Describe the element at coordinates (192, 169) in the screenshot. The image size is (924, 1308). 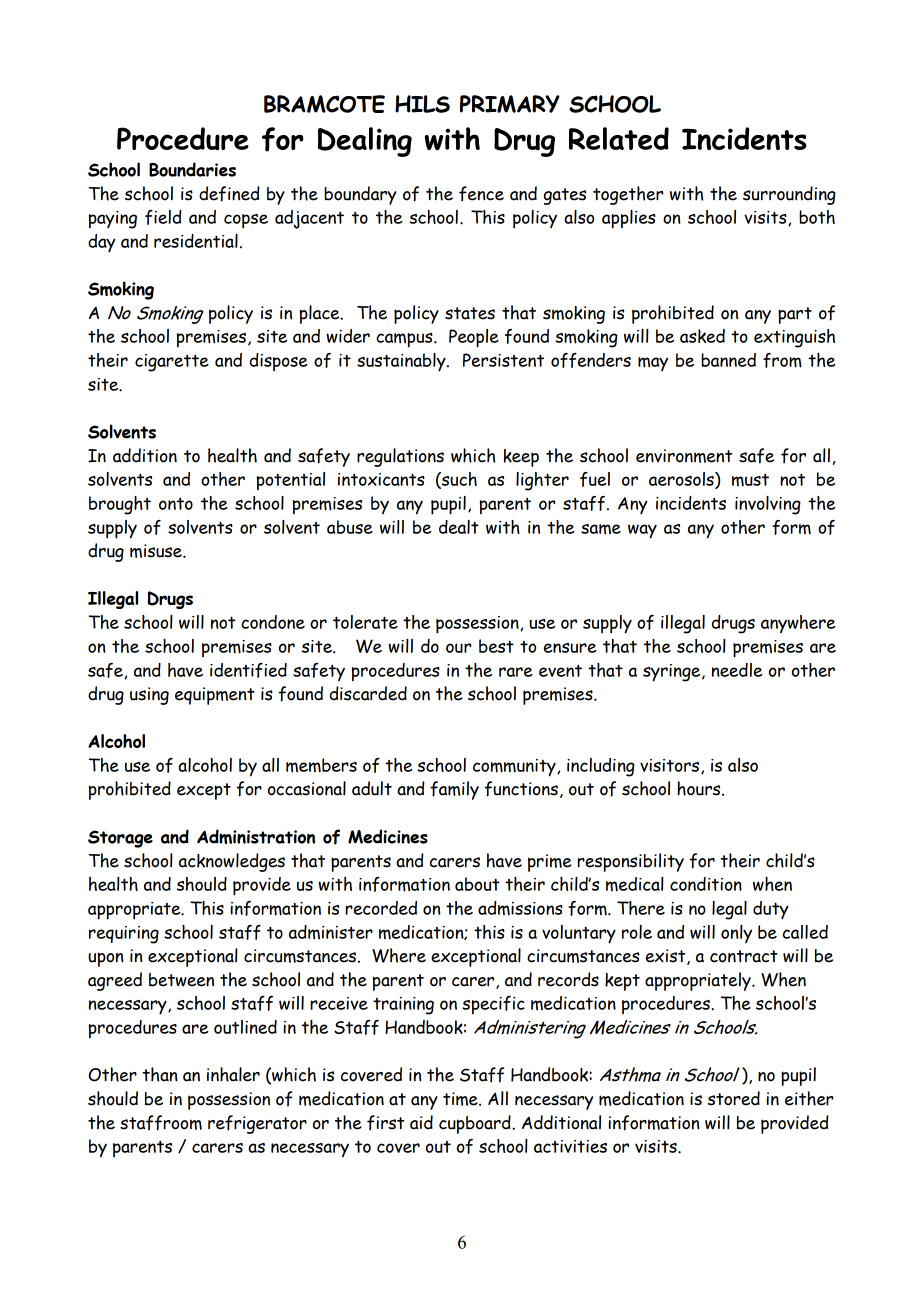
I see `Boundaries` at that location.
